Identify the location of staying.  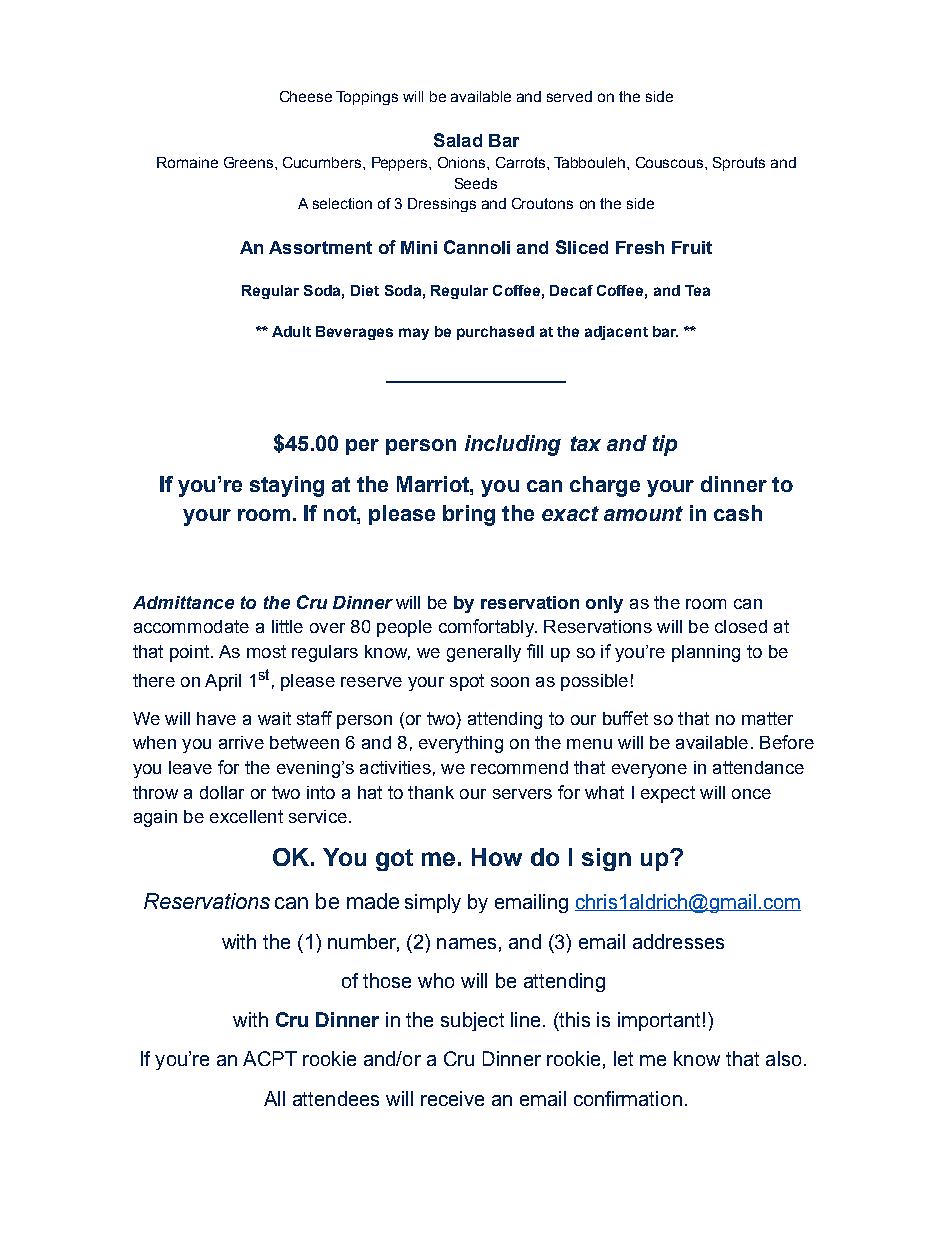
(287, 486).
